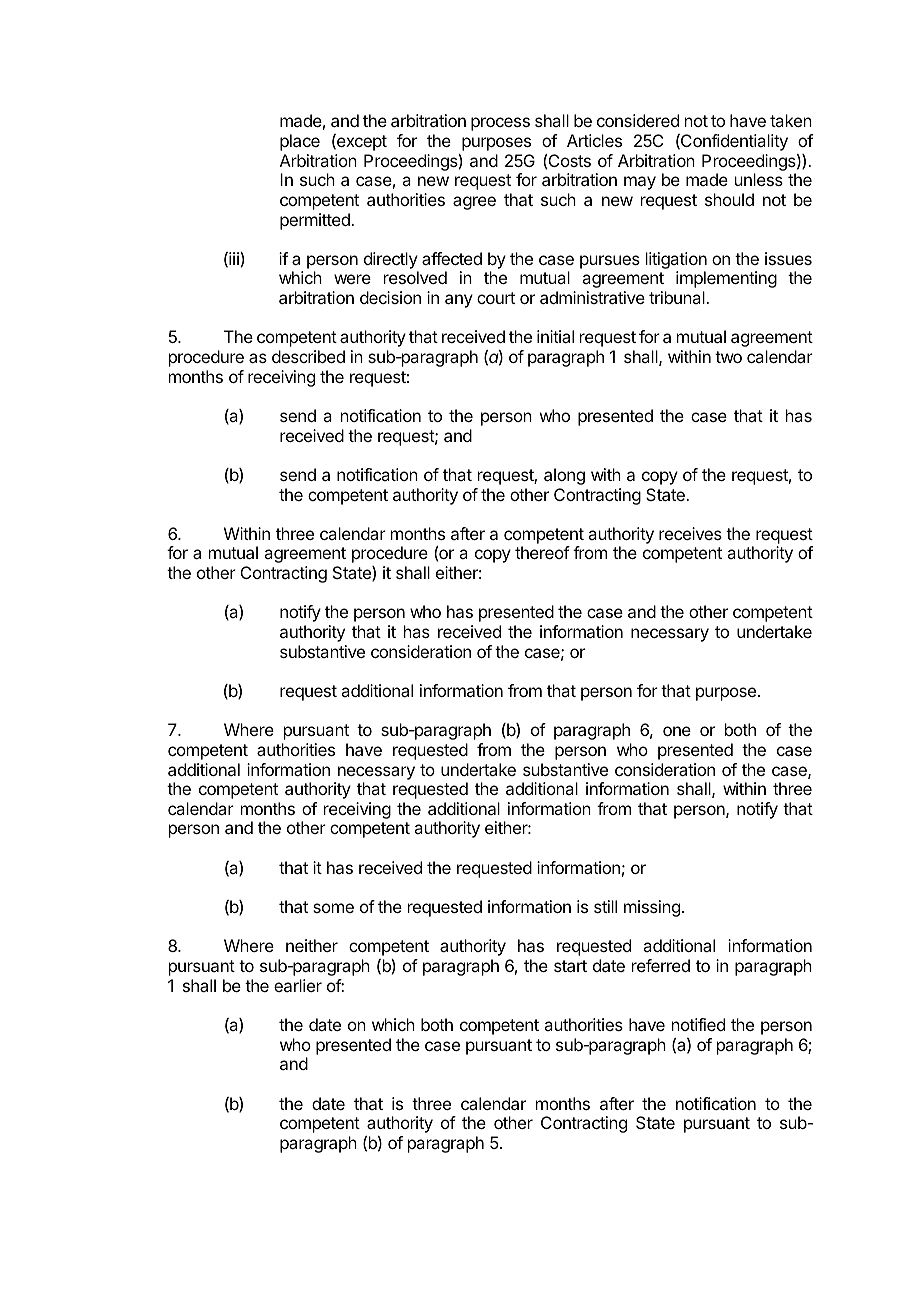 This document has height=1307, width=924. I want to click on notified, so click(698, 1024).
